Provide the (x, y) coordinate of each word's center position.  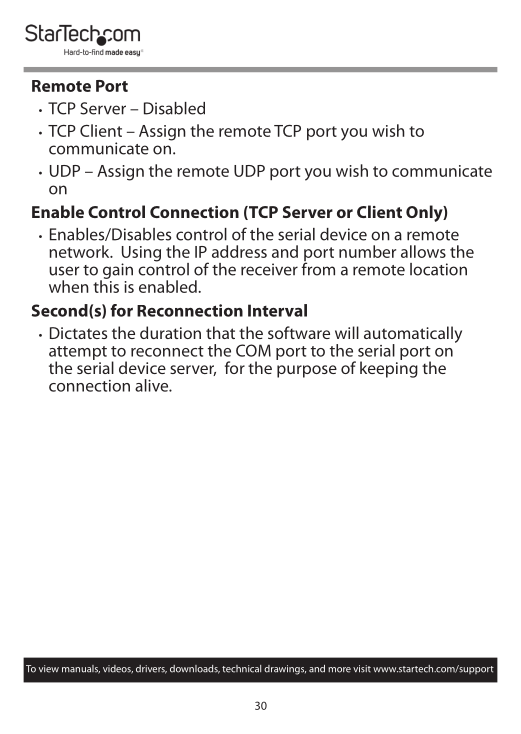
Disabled (174, 108)
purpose (307, 371)
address (239, 251)
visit (362, 669)
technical (241, 669)
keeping (389, 368)
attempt (78, 354)
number (367, 251)
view (49, 669)
